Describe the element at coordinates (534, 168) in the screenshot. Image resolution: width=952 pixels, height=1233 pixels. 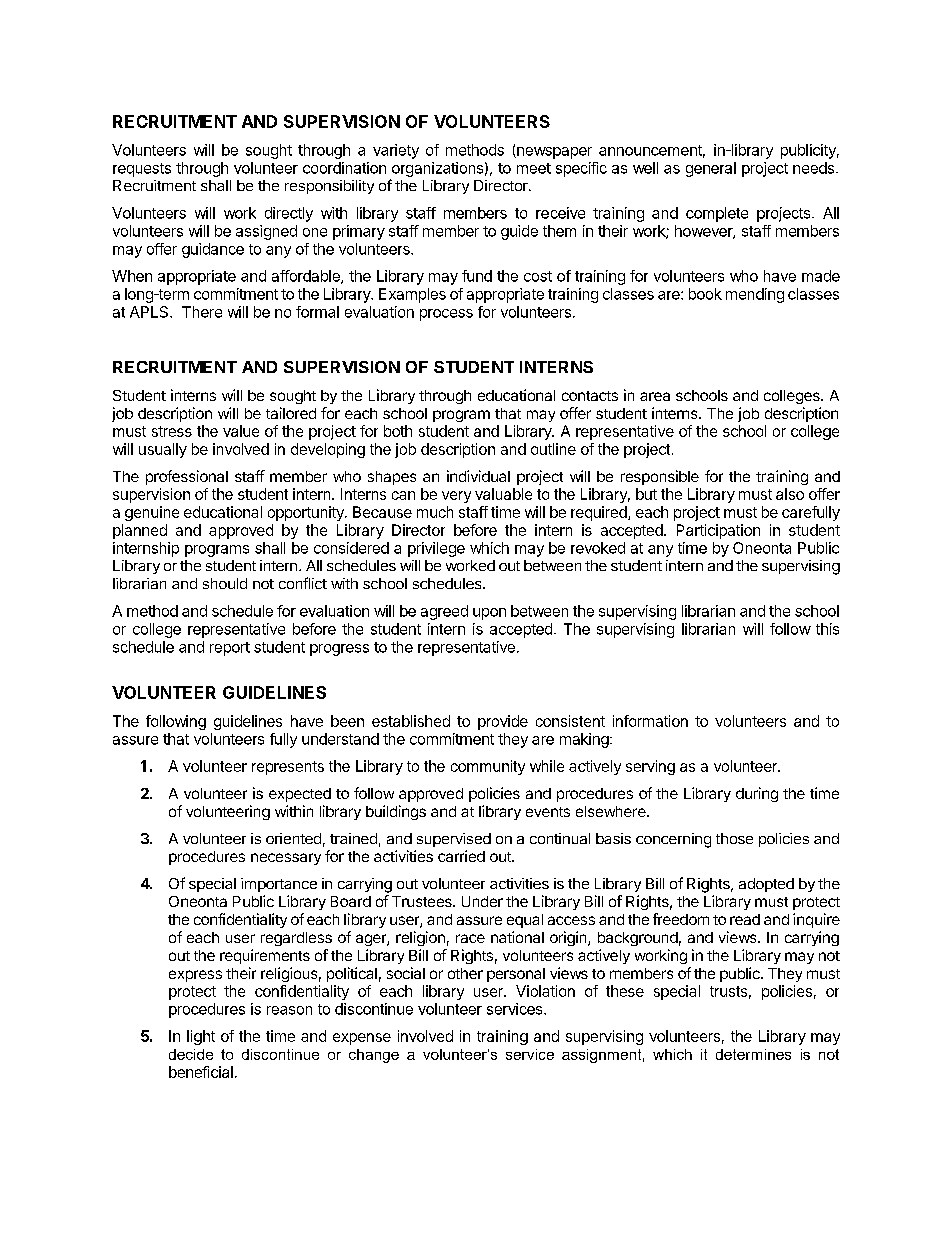
I see `meet` at that location.
